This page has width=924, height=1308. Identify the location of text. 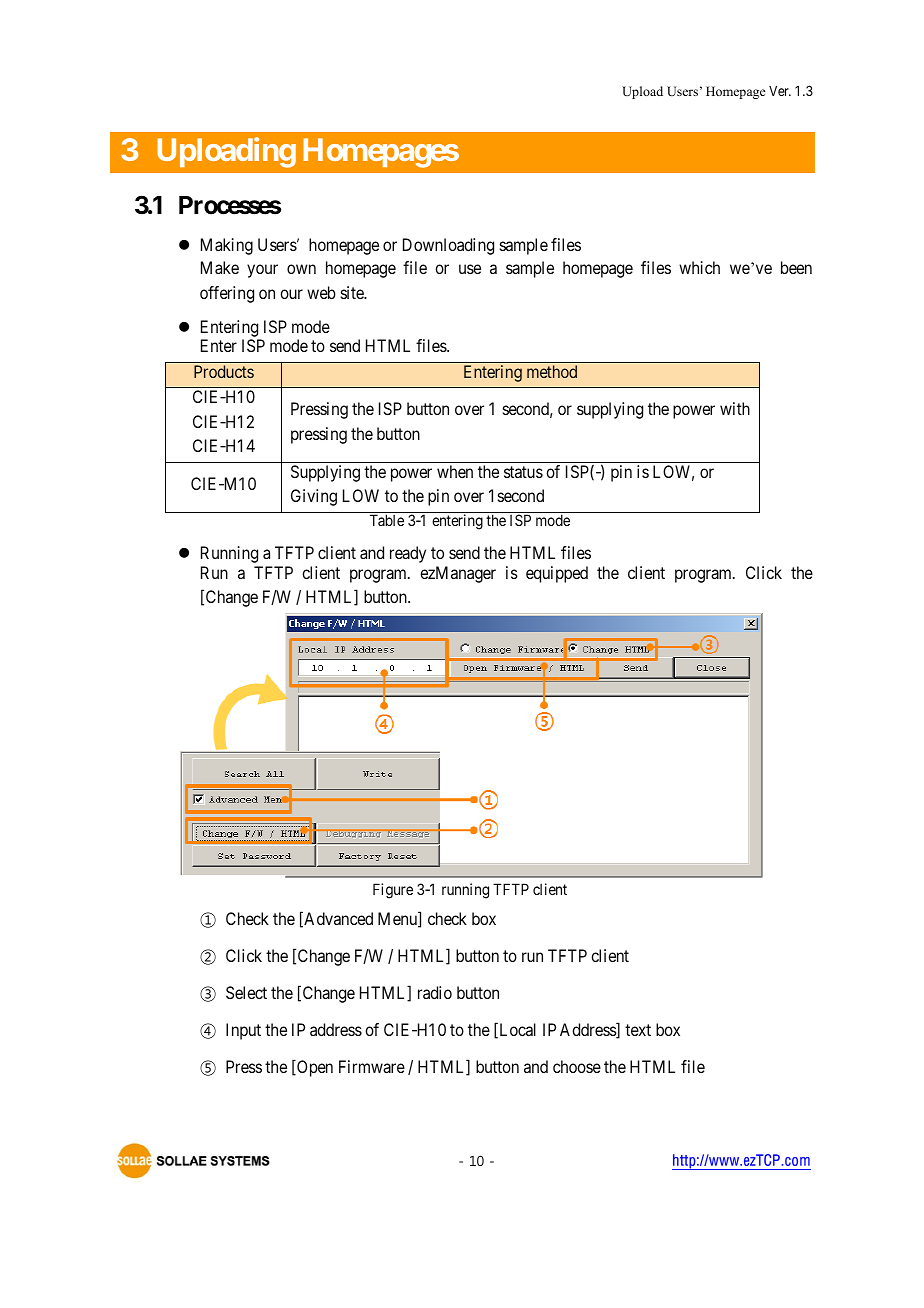
(638, 1030).
